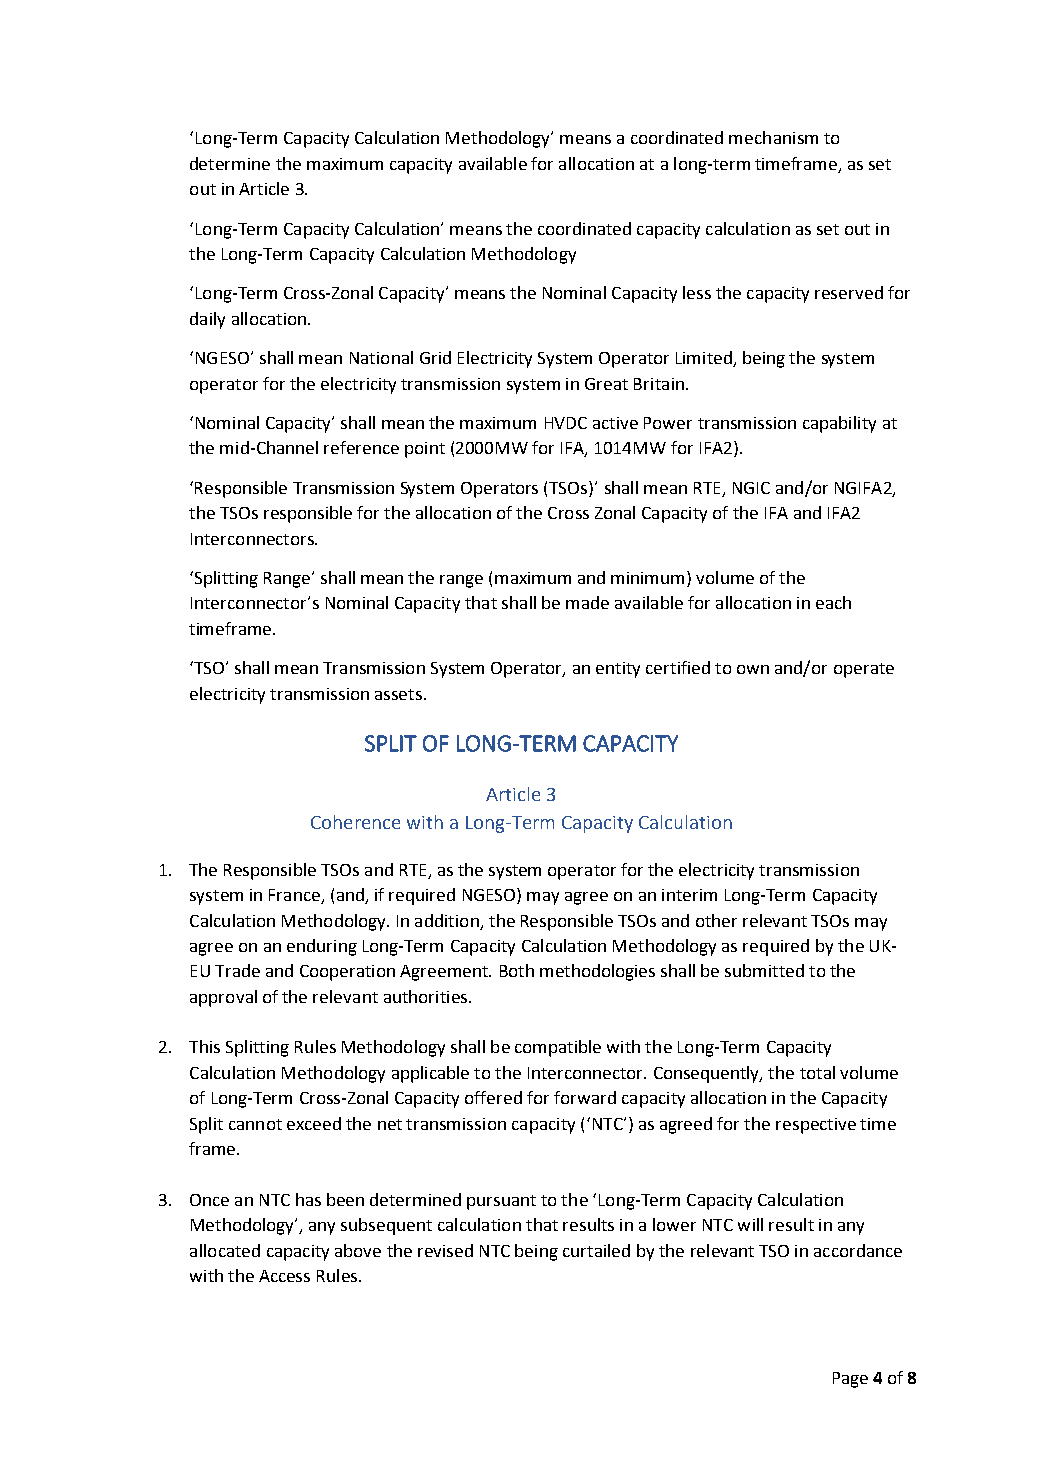  What do you see at coordinates (764, 970) in the screenshot?
I see `submitted` at bounding box center [764, 970].
